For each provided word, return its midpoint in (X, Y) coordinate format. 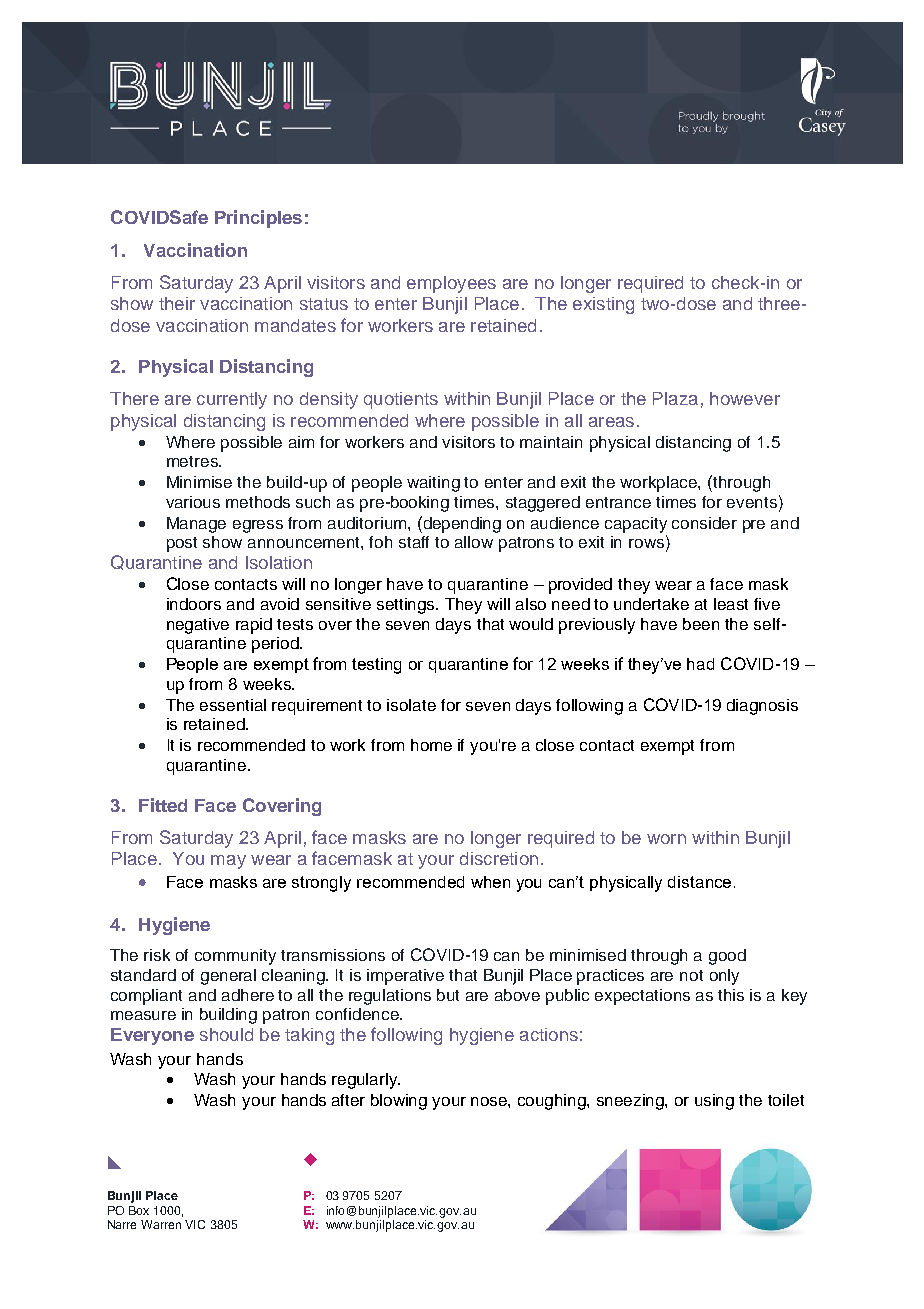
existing (603, 305)
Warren (161, 1224)
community (235, 957)
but (448, 995)
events (752, 502)
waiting (433, 484)
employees (451, 284)
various (193, 502)
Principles (258, 219)
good (727, 957)
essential (233, 705)
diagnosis (762, 707)
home (431, 745)
